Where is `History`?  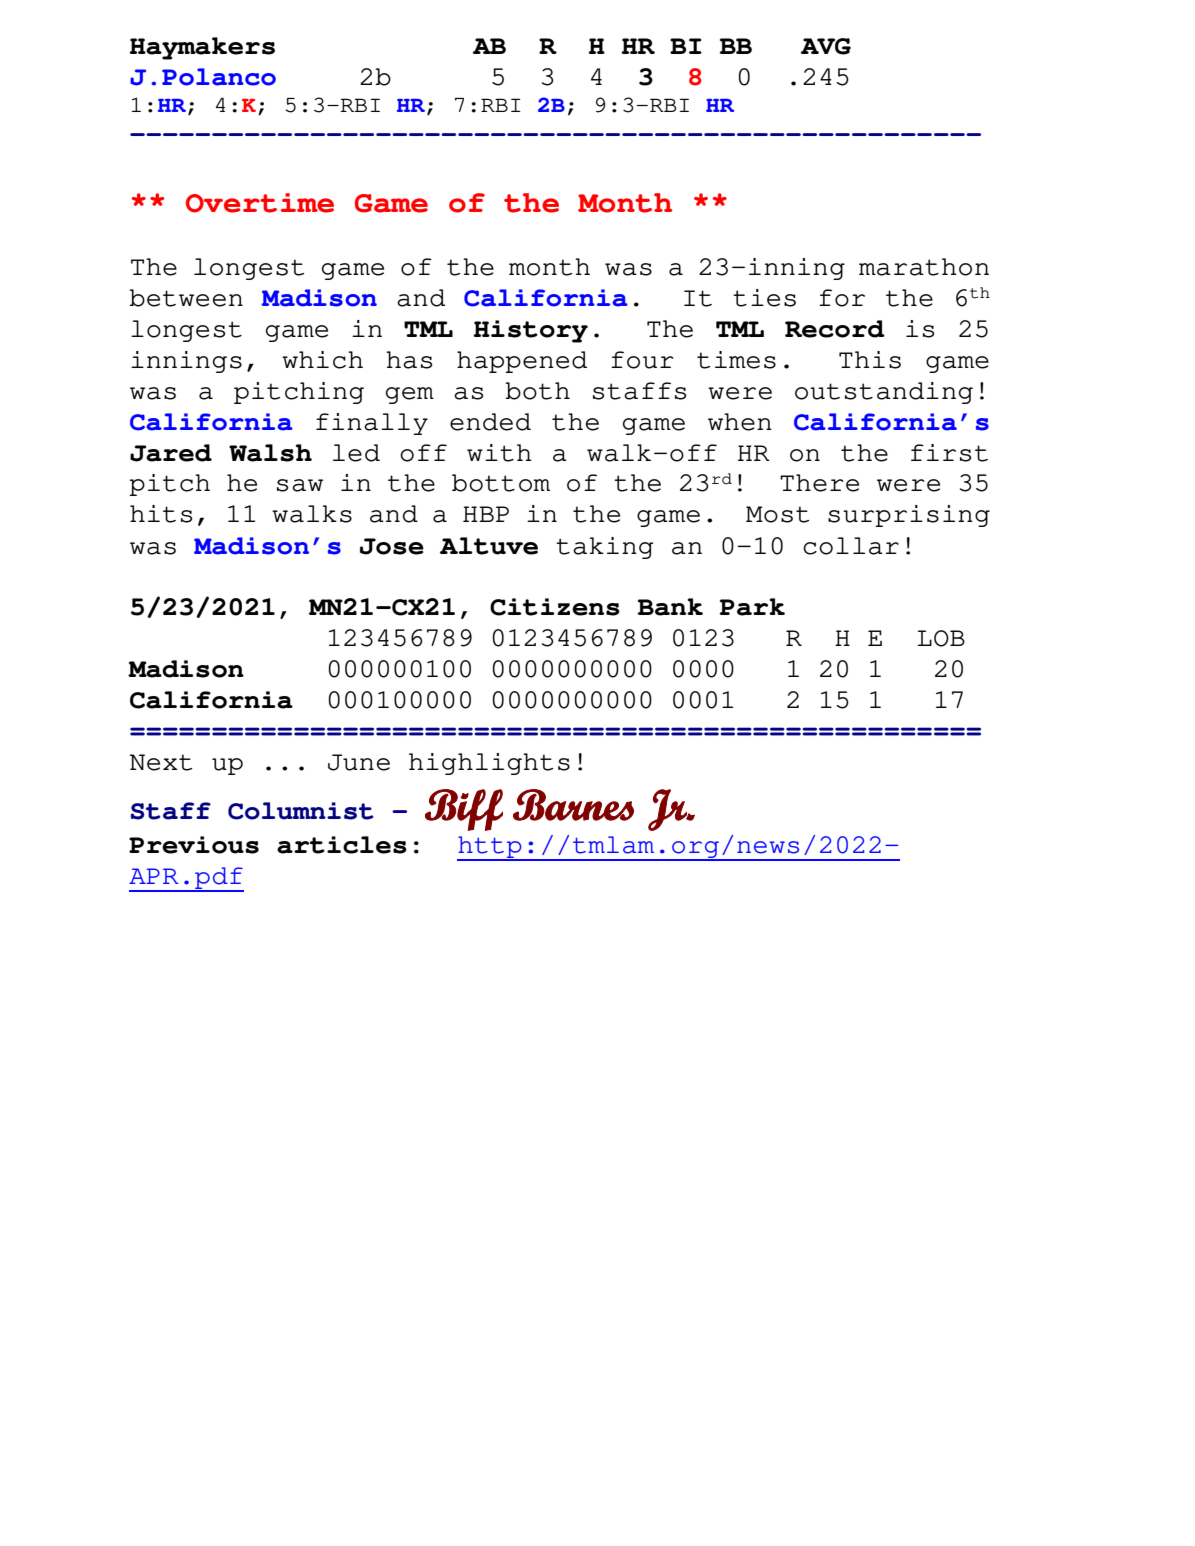
History is located at coordinates (530, 331).
